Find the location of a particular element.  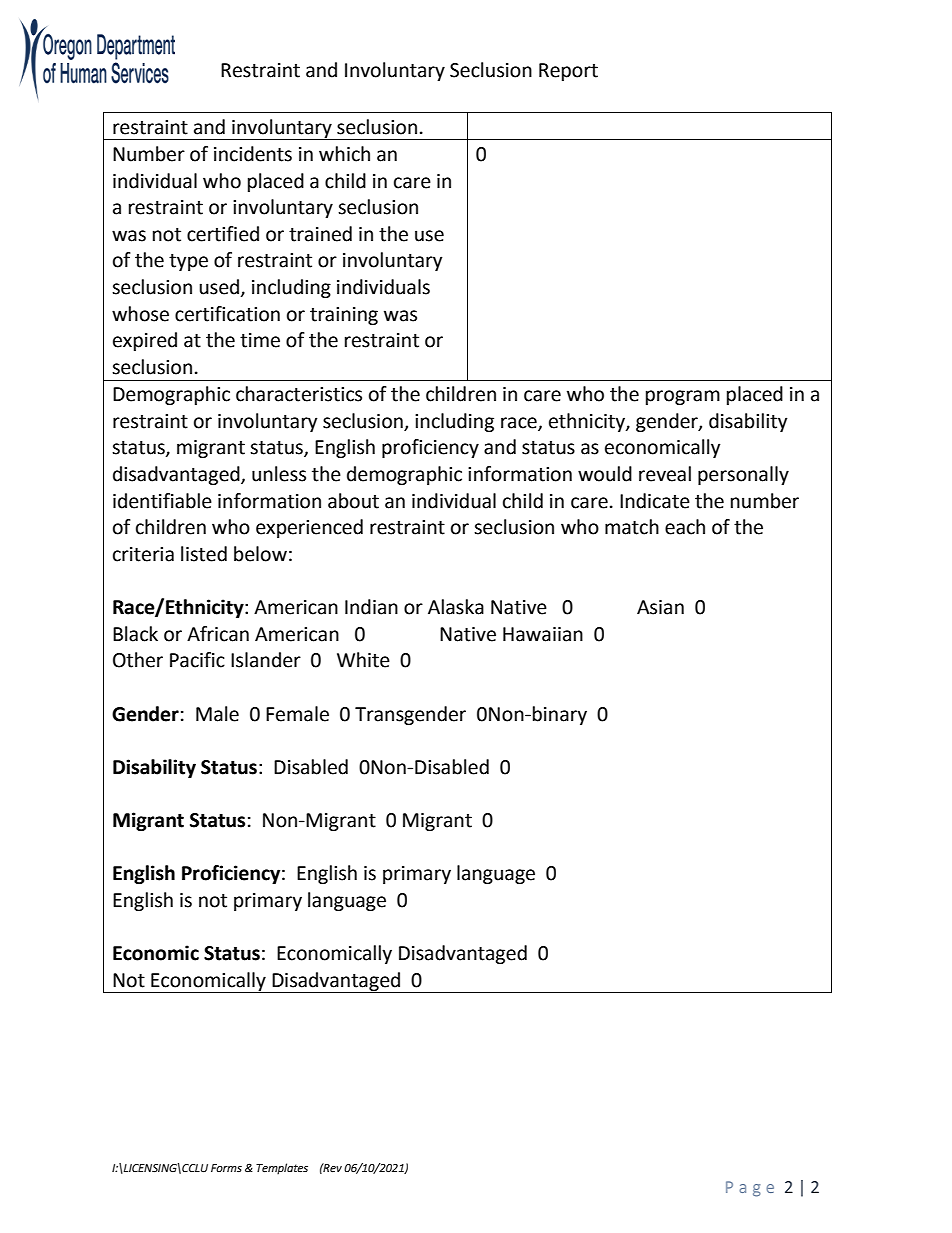

incidents is located at coordinates (253, 154).
